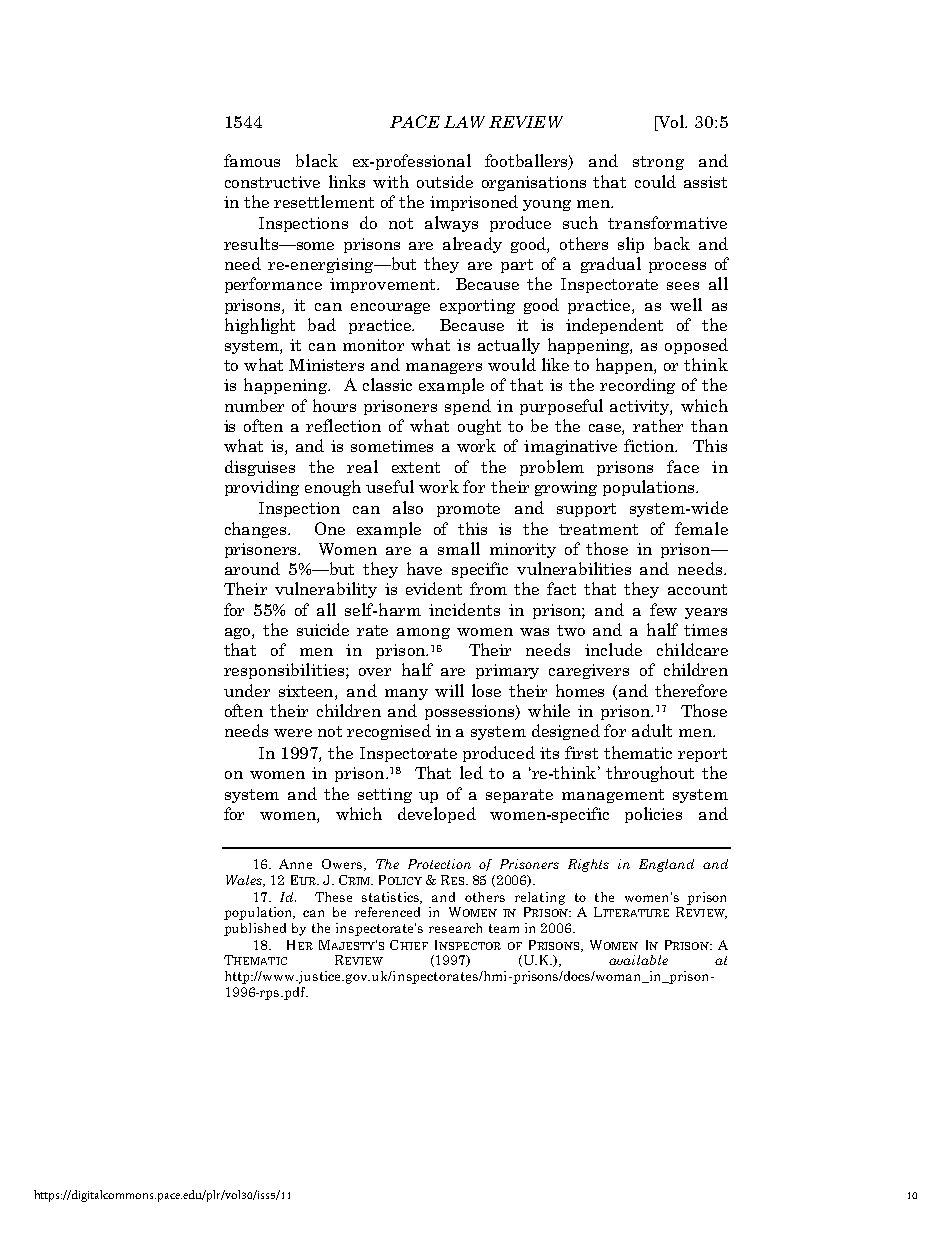 The image size is (952, 1233). Describe the element at coordinates (317, 160) in the screenshot. I see `black` at that location.
